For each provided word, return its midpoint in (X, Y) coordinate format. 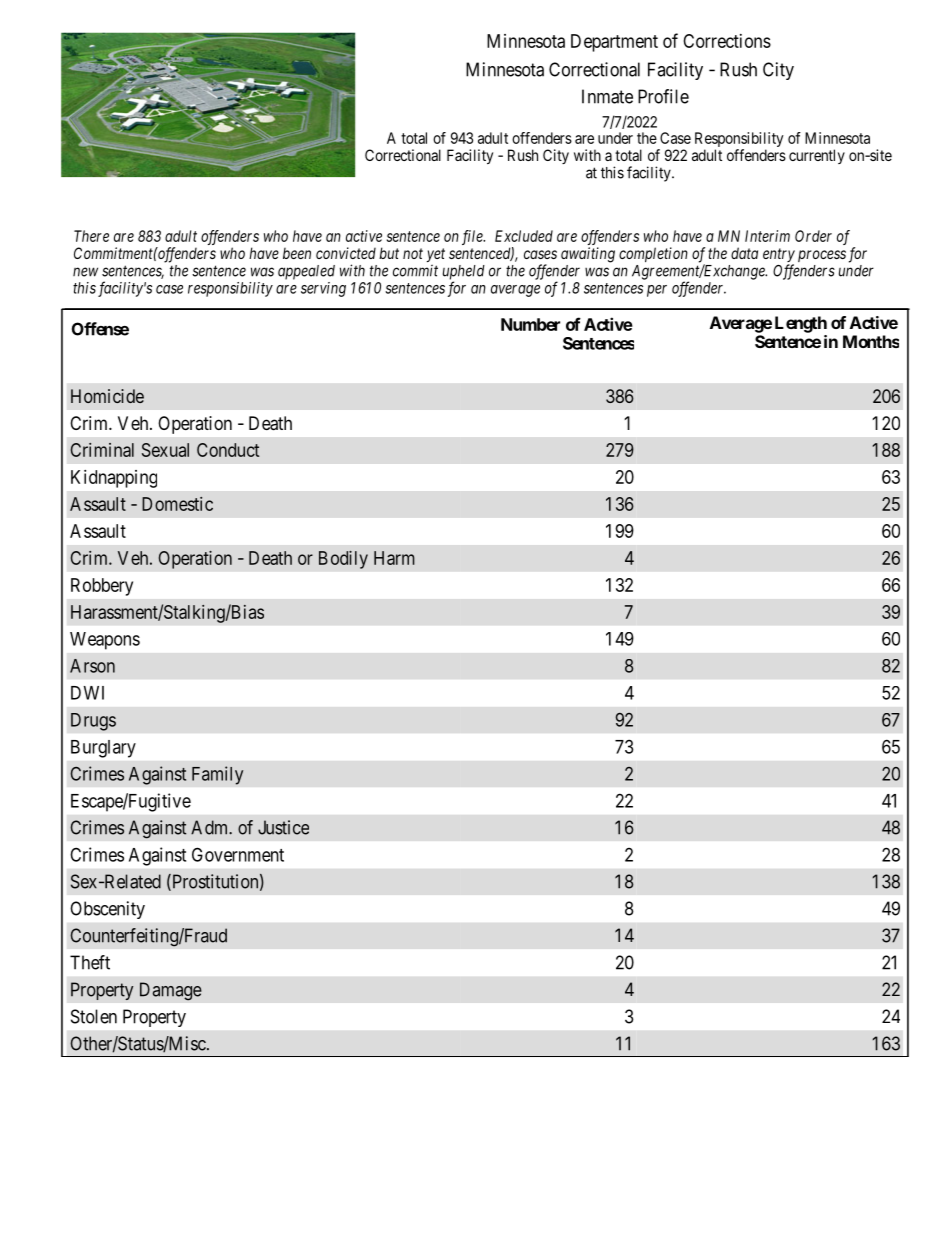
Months (871, 341)
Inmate (607, 96)
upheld (464, 273)
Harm (394, 558)
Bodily (343, 560)
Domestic (177, 504)
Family (218, 775)
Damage (171, 991)
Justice (283, 827)
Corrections (727, 41)
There (91, 236)
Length (801, 324)
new (85, 272)
